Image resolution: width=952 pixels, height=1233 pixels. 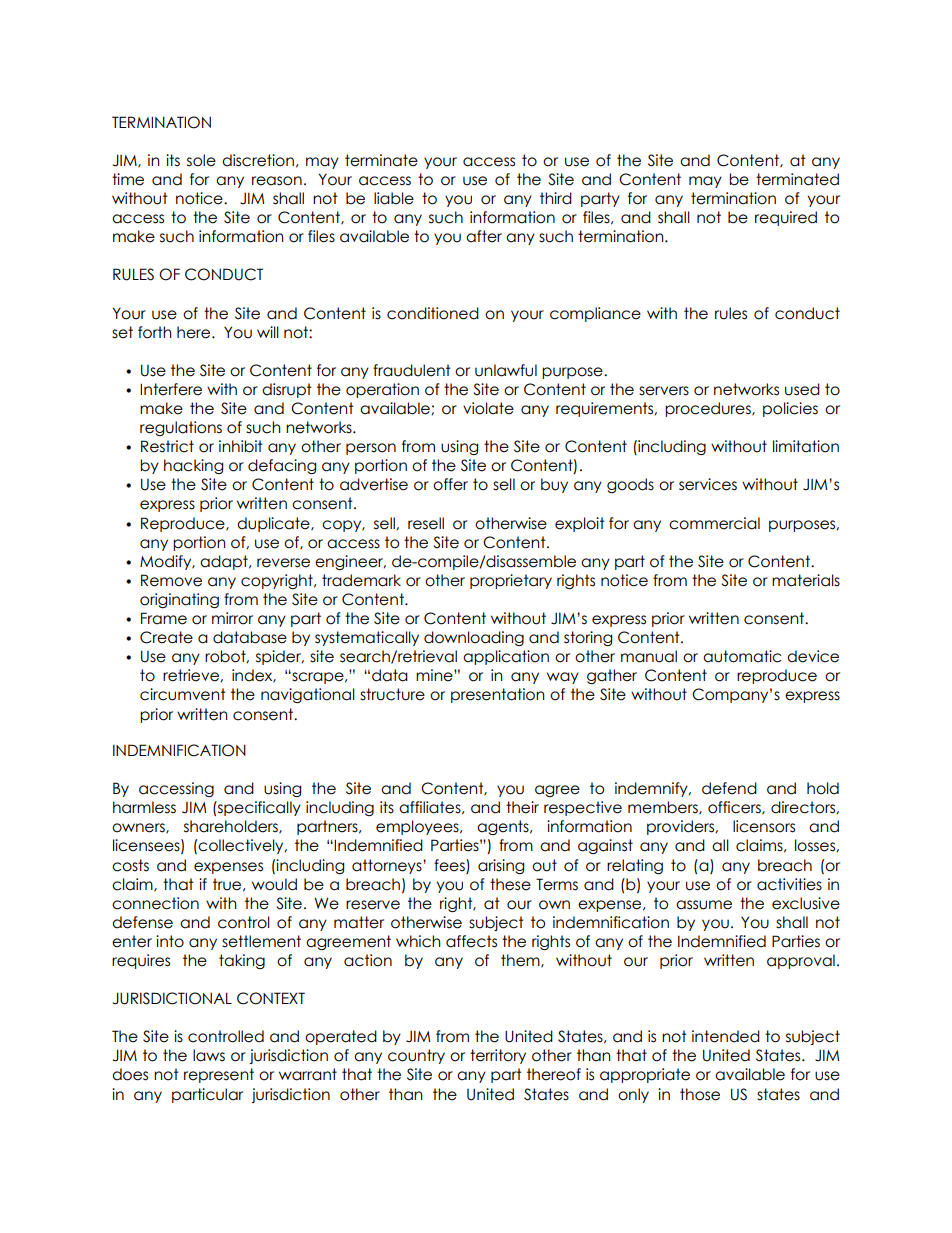 What do you see at coordinates (484, 236) in the page?
I see `after` at bounding box center [484, 236].
